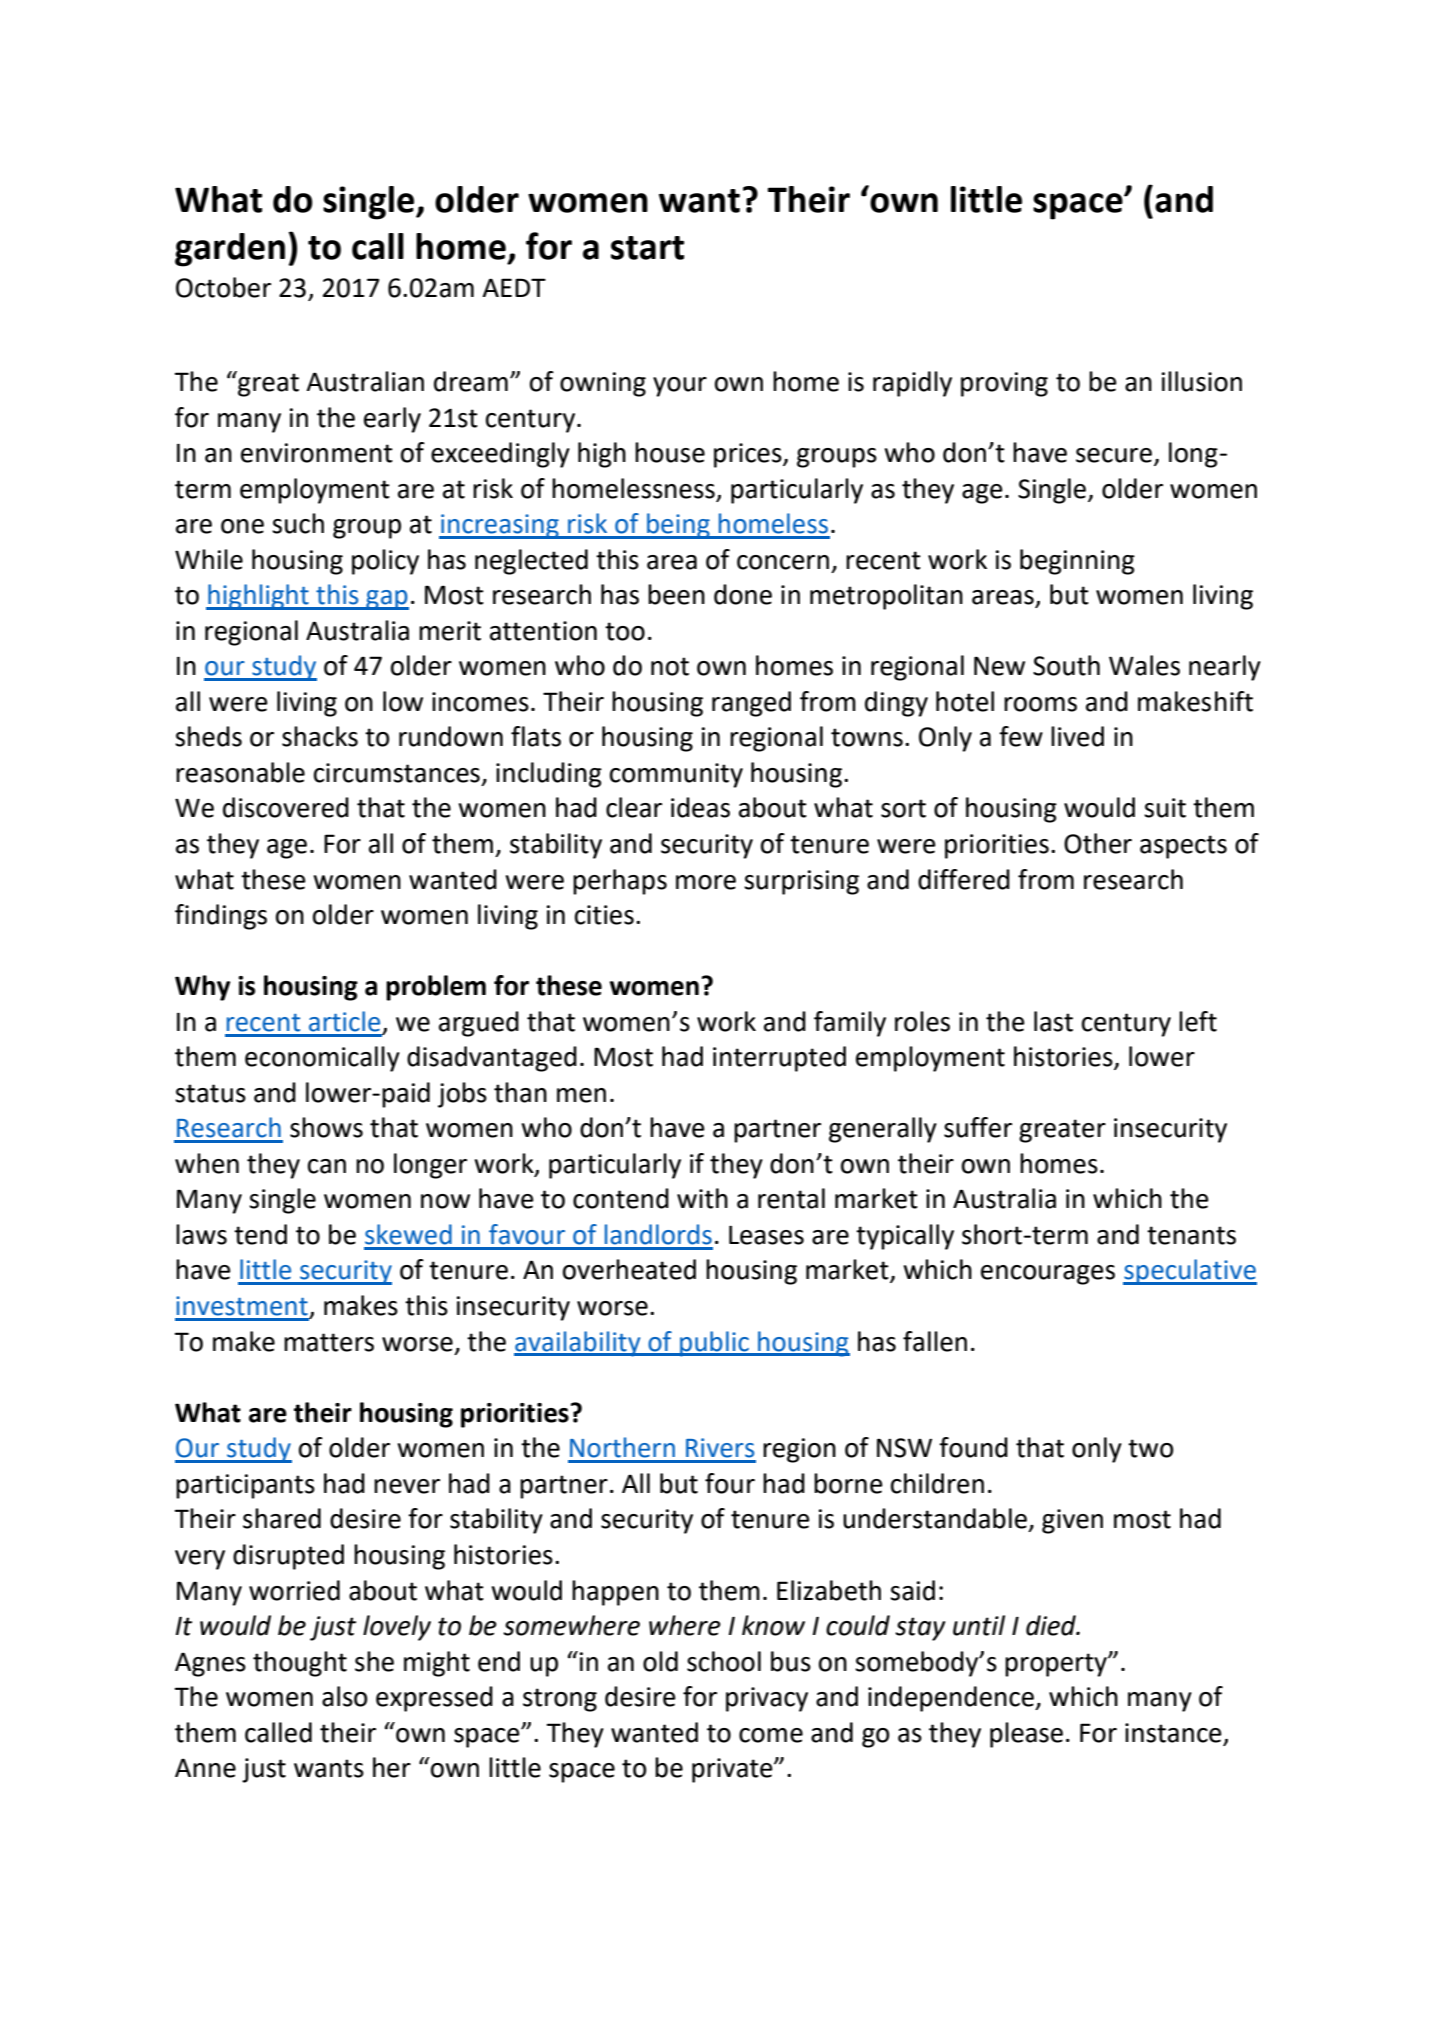 The height and width of the screenshot is (2043, 1444). Describe the element at coordinates (779, 1059) in the screenshot. I see `interrupted` at that location.
